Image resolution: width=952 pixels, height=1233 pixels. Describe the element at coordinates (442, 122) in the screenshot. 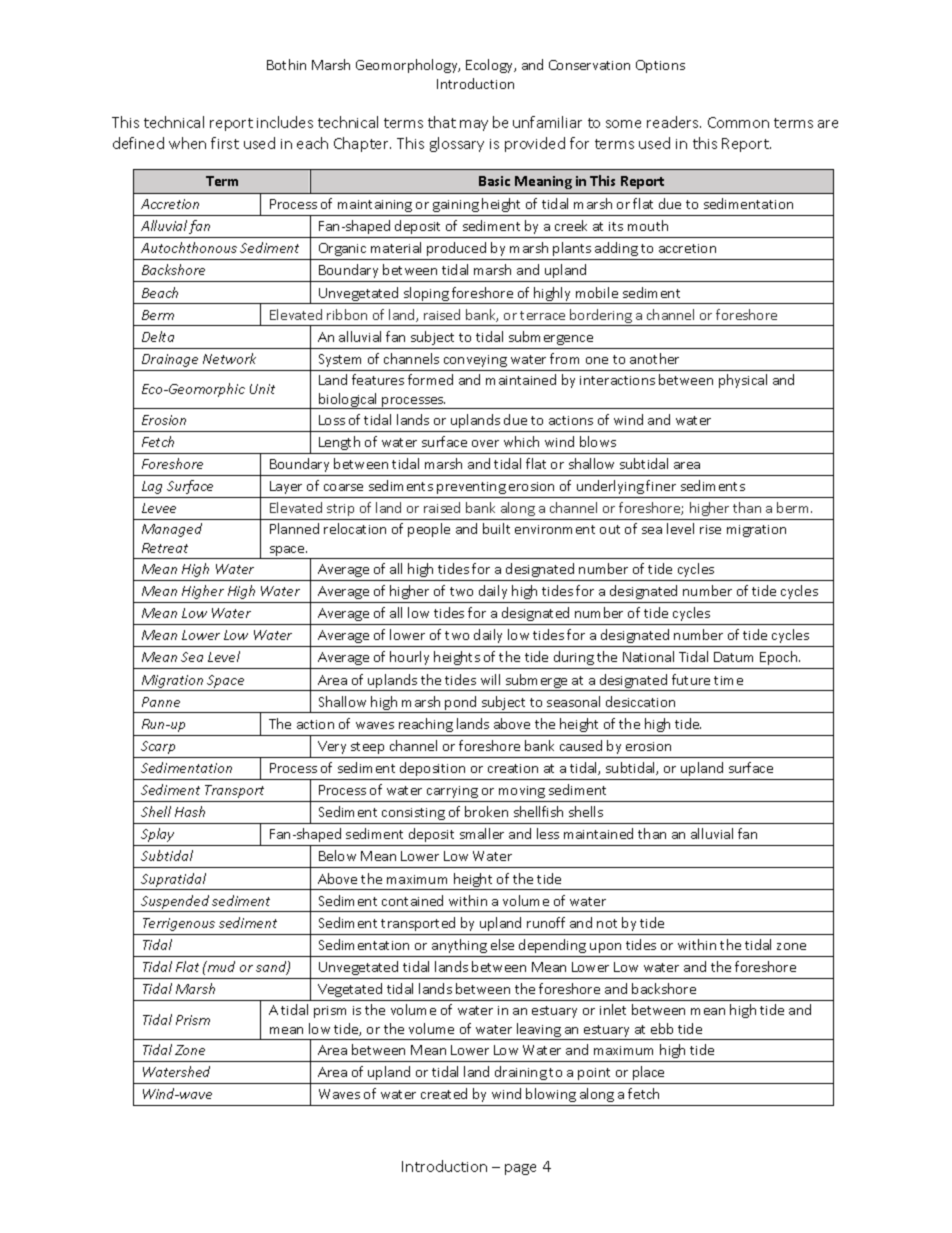

I see `that` at that location.
